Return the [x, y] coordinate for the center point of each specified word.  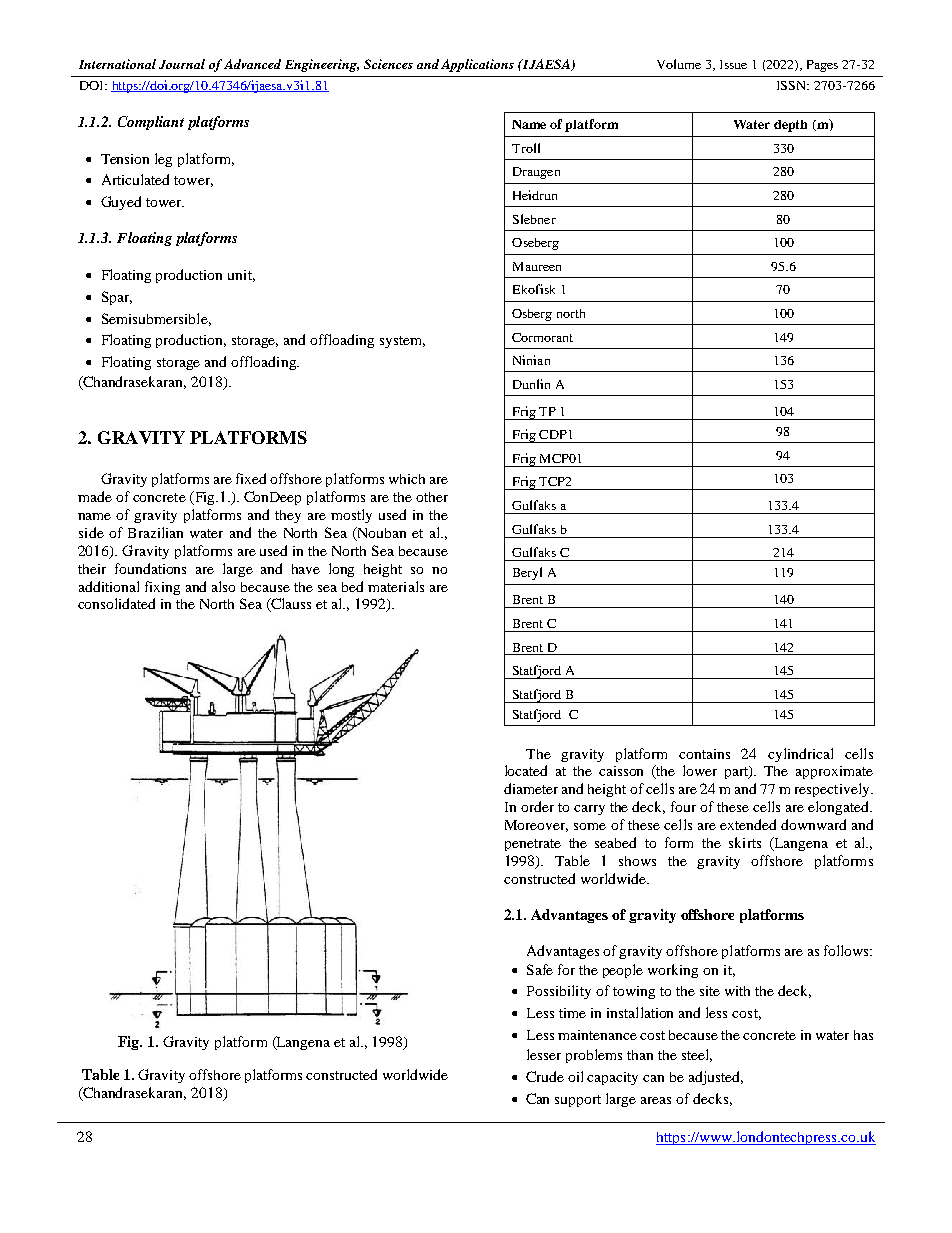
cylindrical [800, 755]
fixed [251, 478]
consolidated [116, 603]
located [526, 770]
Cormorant [542, 337]
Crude [545, 1076]
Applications [477, 65]
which [407, 479]
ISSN [793, 85]
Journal [182, 64]
